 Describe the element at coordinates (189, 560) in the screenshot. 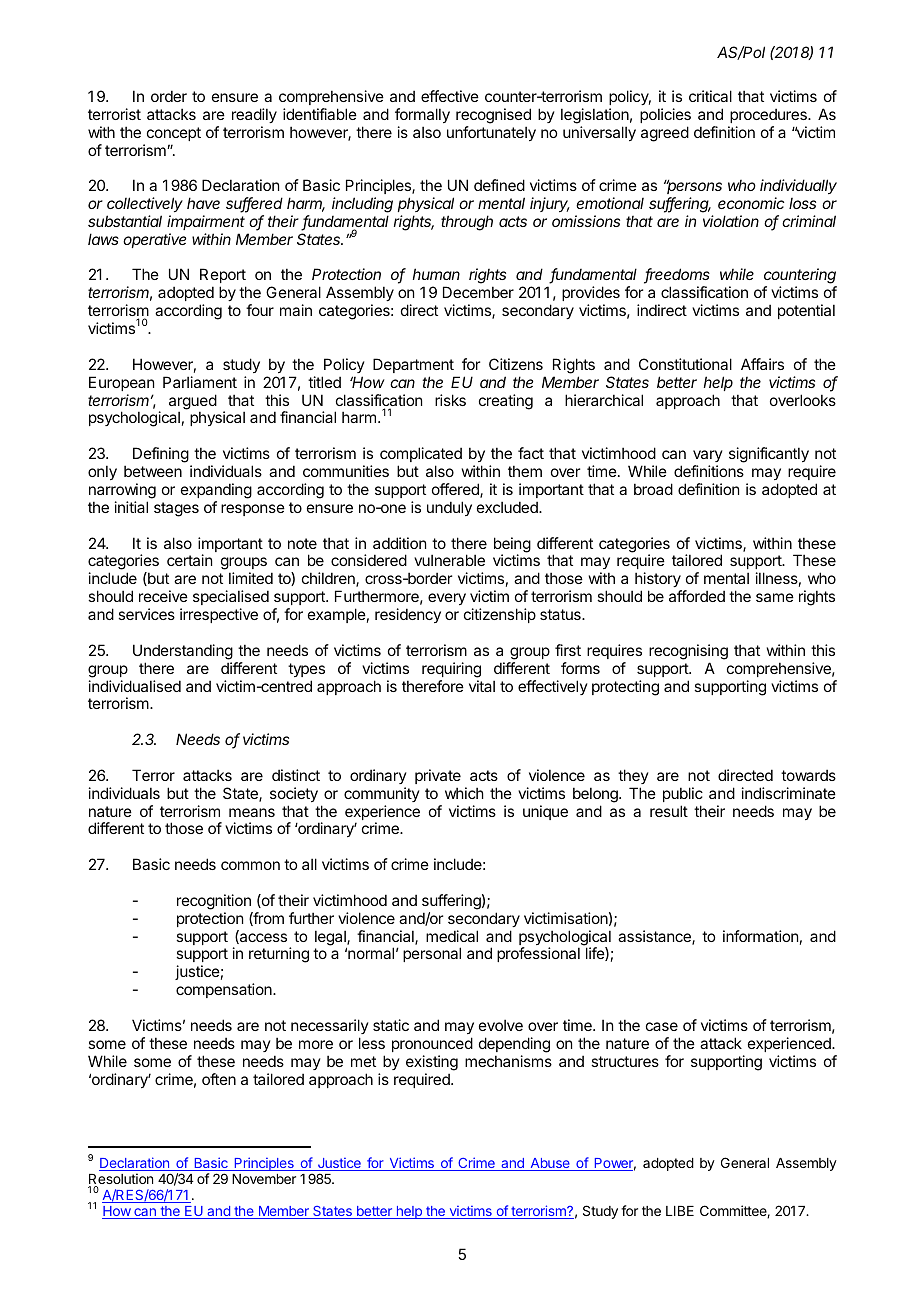

I see `certain` at that location.
